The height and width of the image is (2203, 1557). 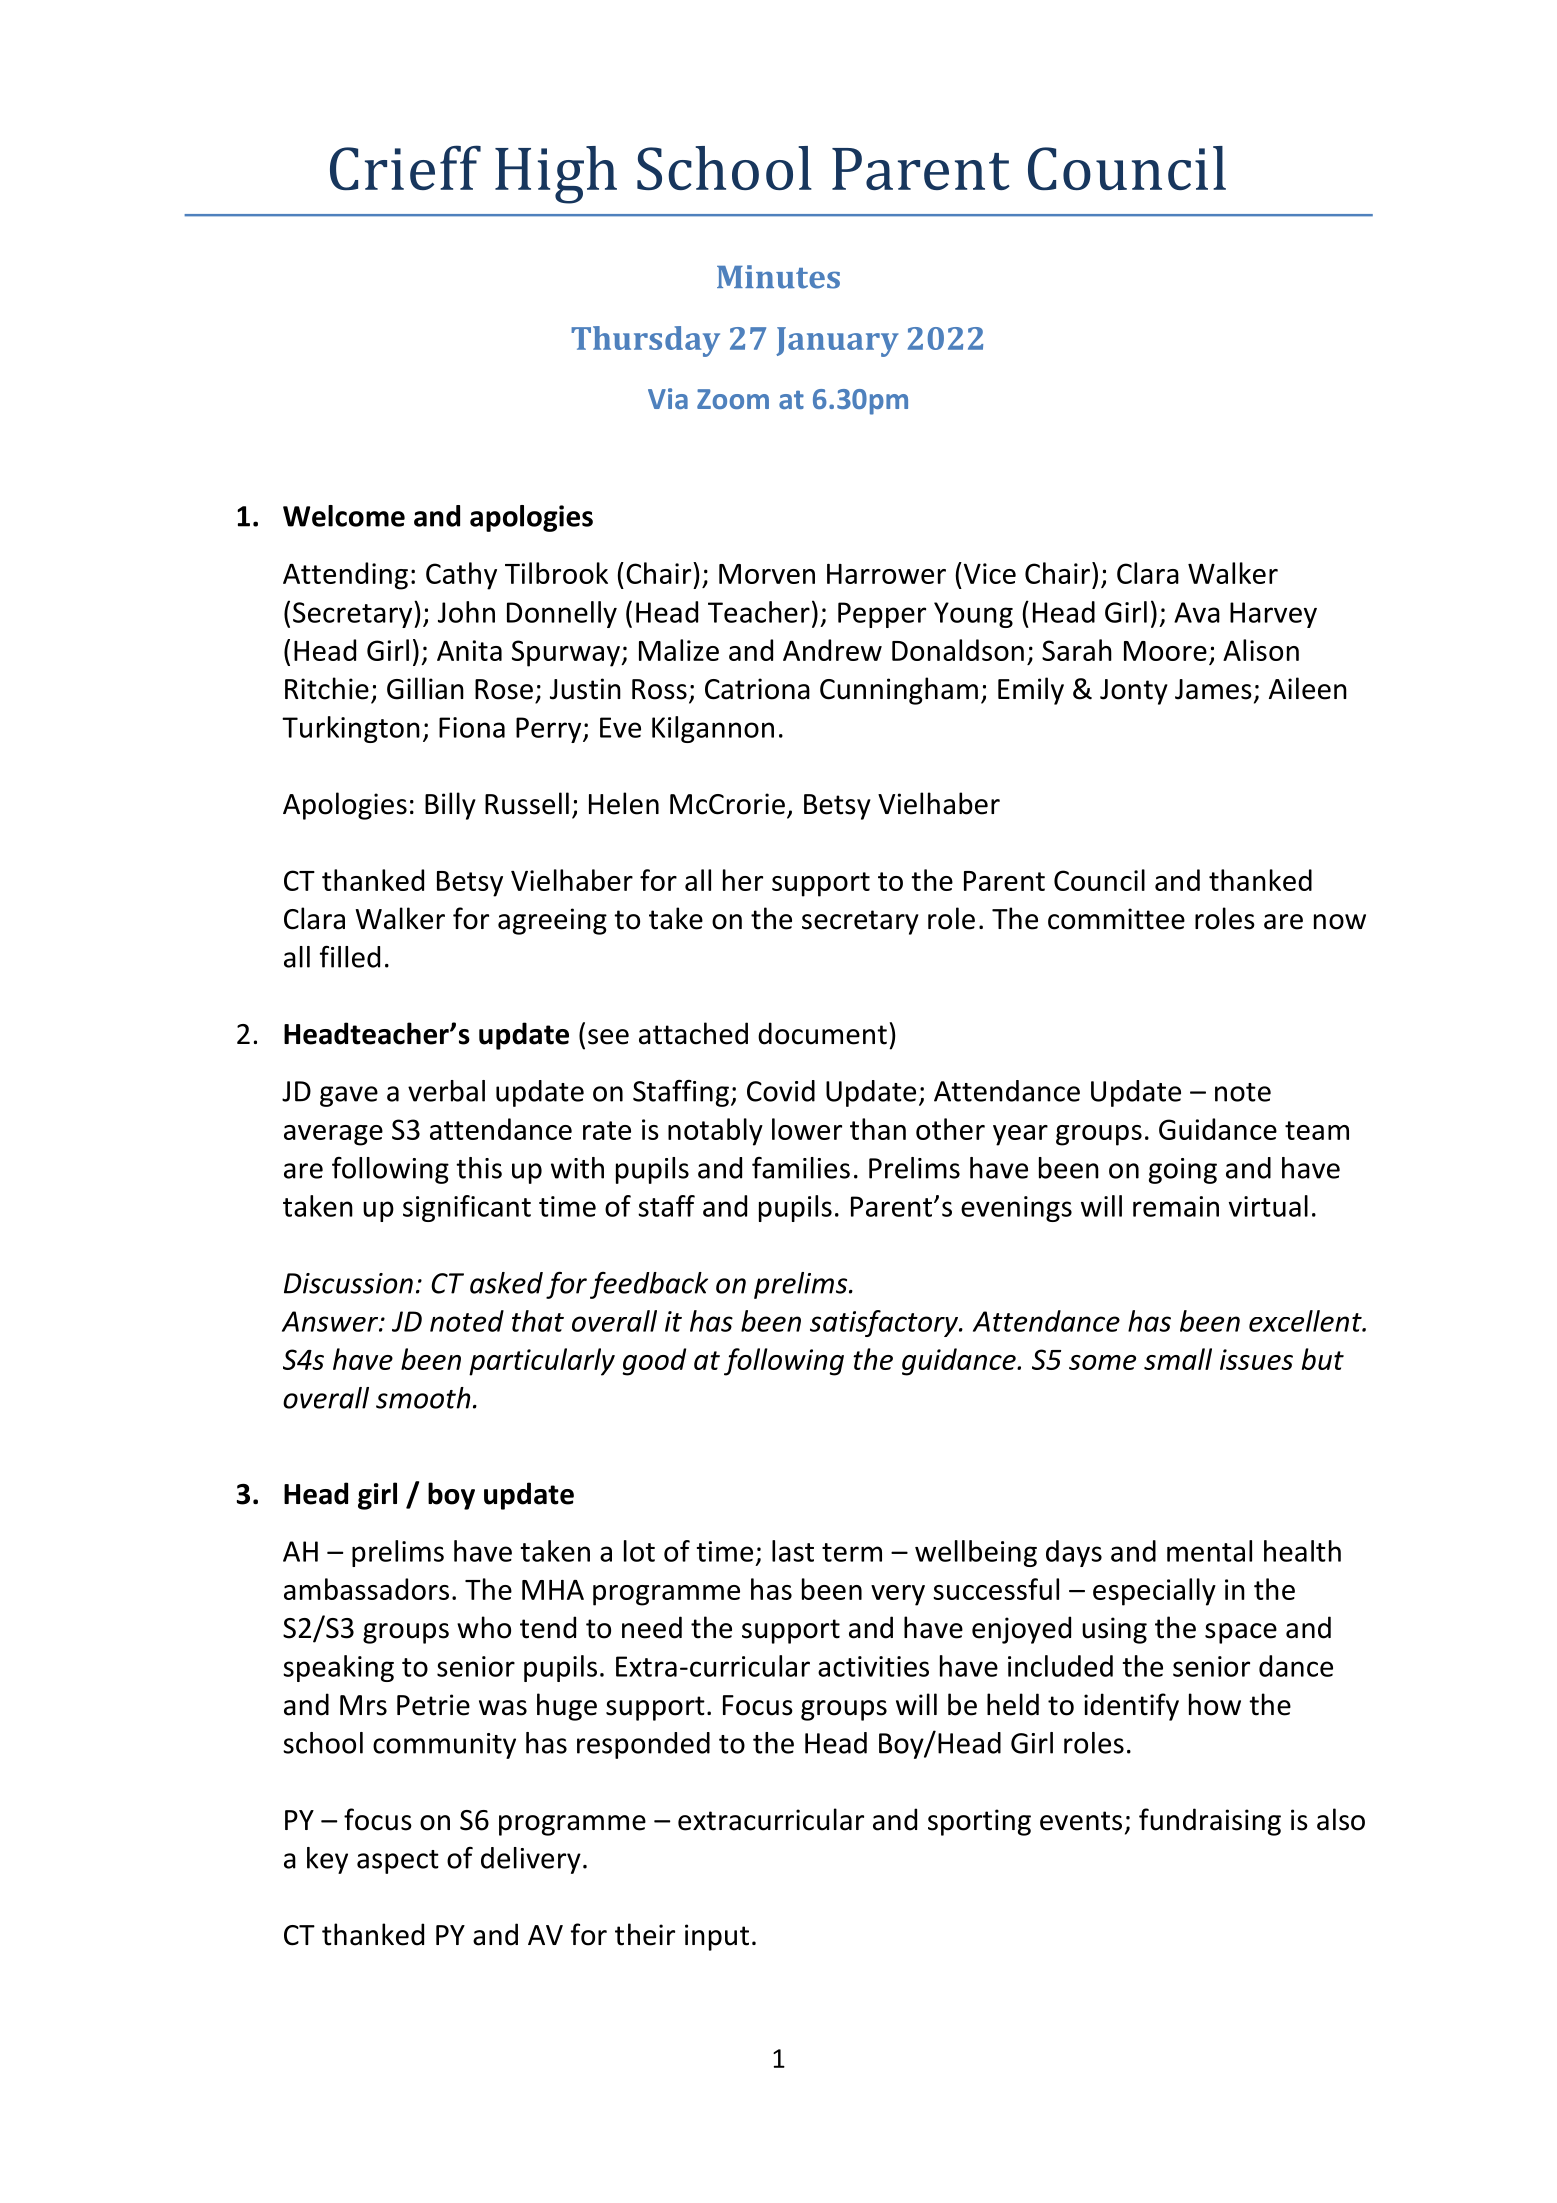 What do you see at coordinates (837, 342) in the image?
I see `January` at bounding box center [837, 342].
